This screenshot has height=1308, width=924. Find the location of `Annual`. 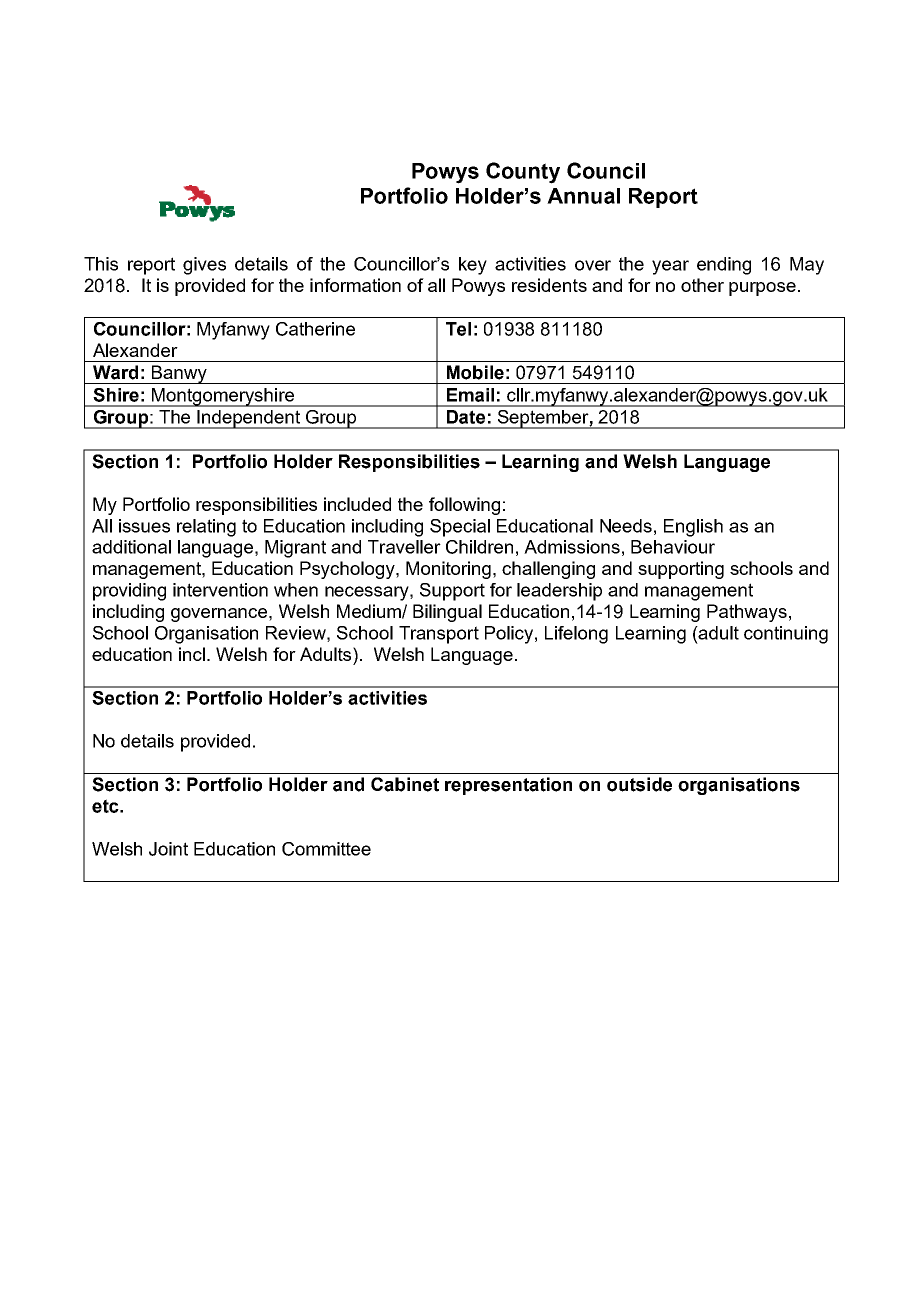

Annual is located at coordinates (583, 196).
